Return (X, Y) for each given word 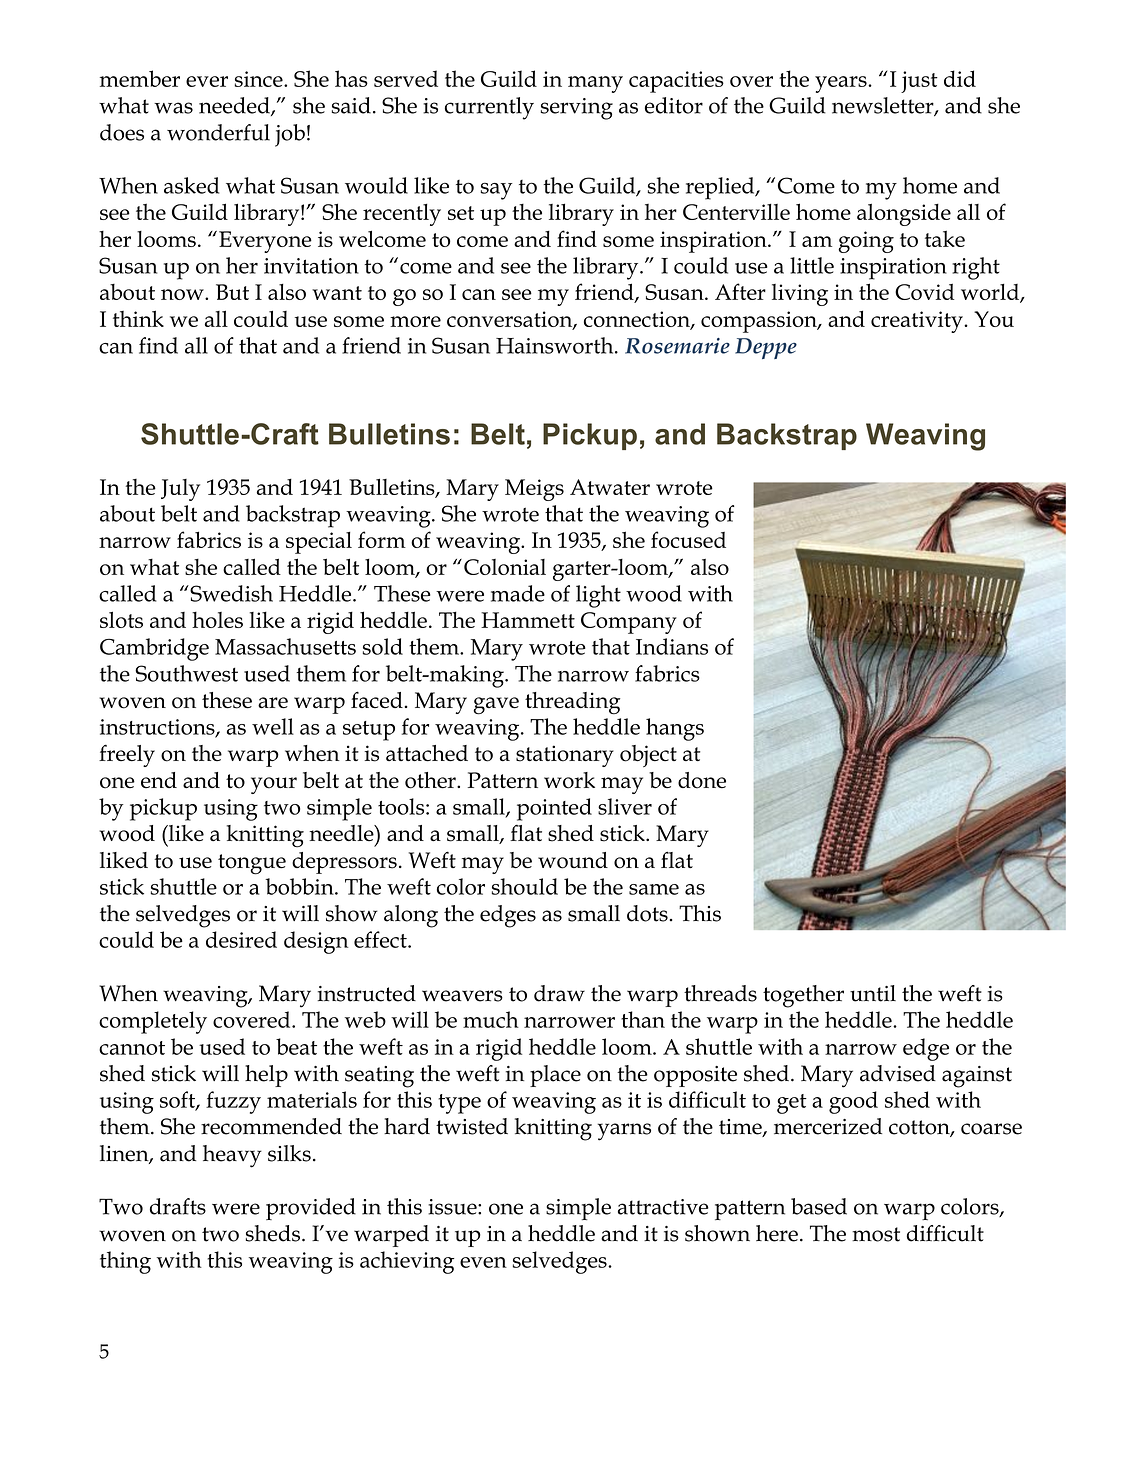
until (873, 993)
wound (573, 860)
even (483, 1262)
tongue (252, 864)
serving (577, 109)
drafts (178, 1206)
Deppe (766, 348)
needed (235, 106)
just (919, 82)
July (180, 490)
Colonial (505, 567)
